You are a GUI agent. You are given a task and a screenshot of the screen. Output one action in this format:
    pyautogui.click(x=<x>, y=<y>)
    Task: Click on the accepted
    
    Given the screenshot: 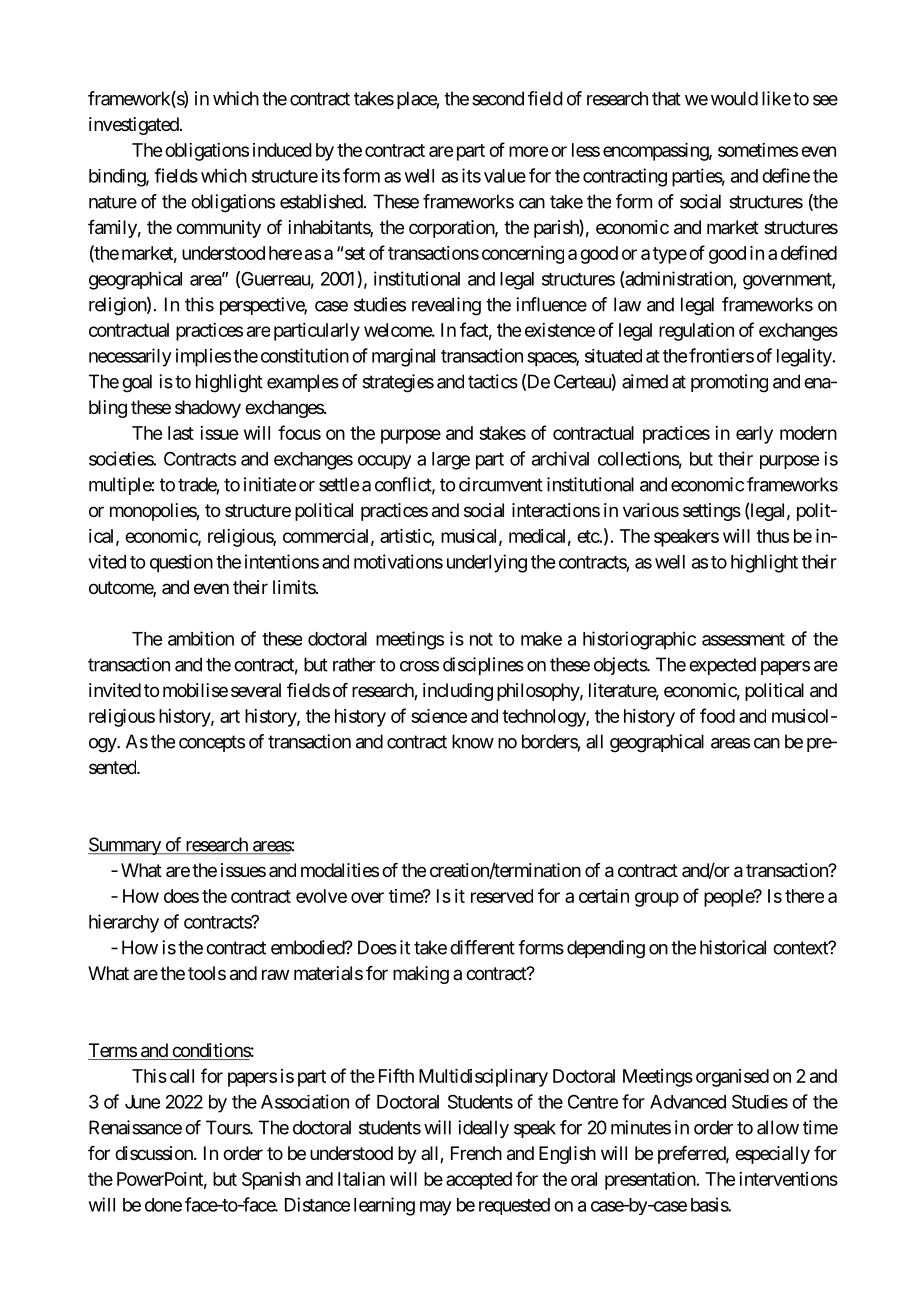 What is the action you would take?
    pyautogui.click(x=479, y=1181)
